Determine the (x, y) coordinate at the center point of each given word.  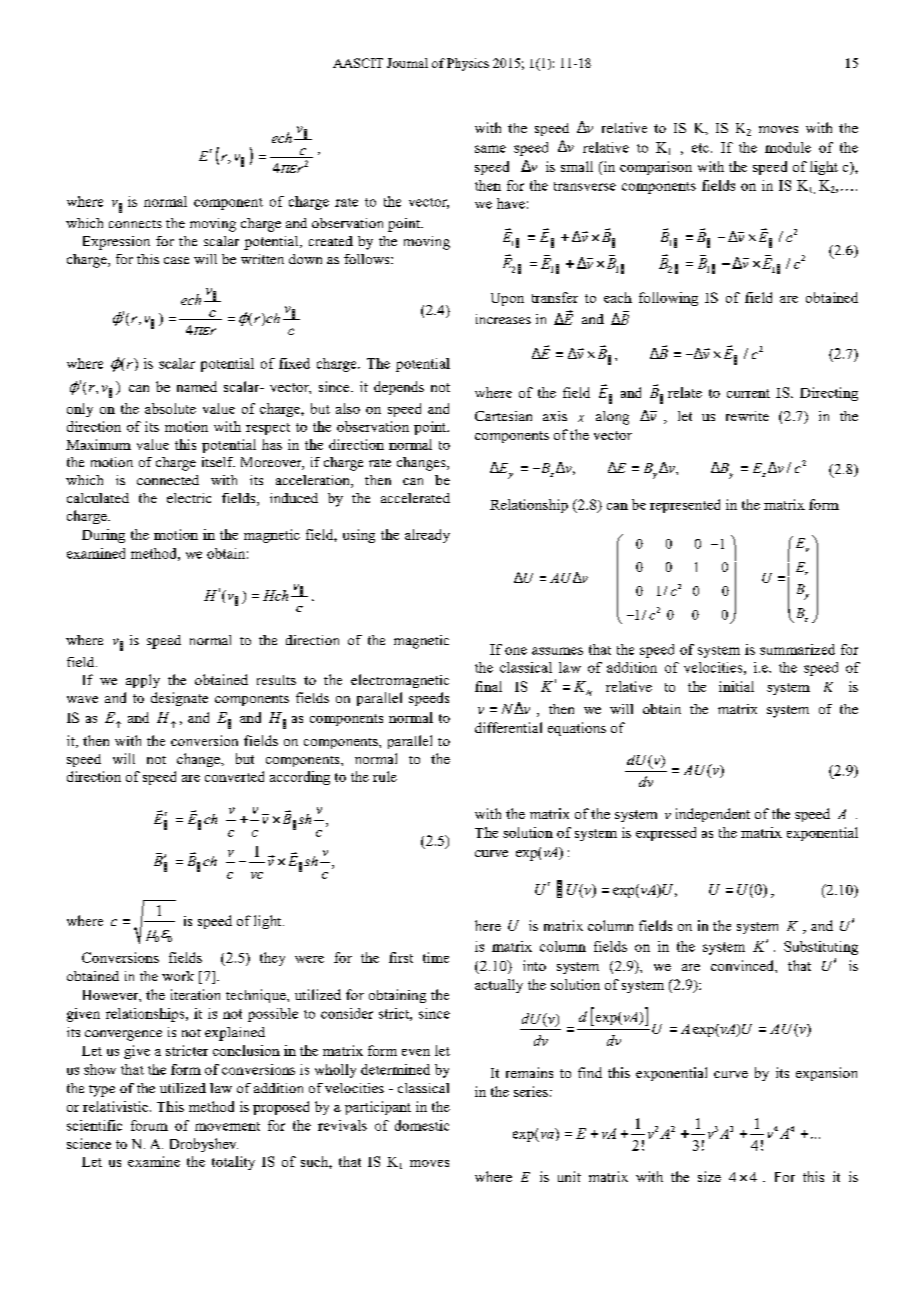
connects (135, 224)
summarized (797, 649)
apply (143, 681)
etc (700, 148)
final (488, 686)
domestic (422, 1125)
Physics (468, 64)
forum (149, 1125)
